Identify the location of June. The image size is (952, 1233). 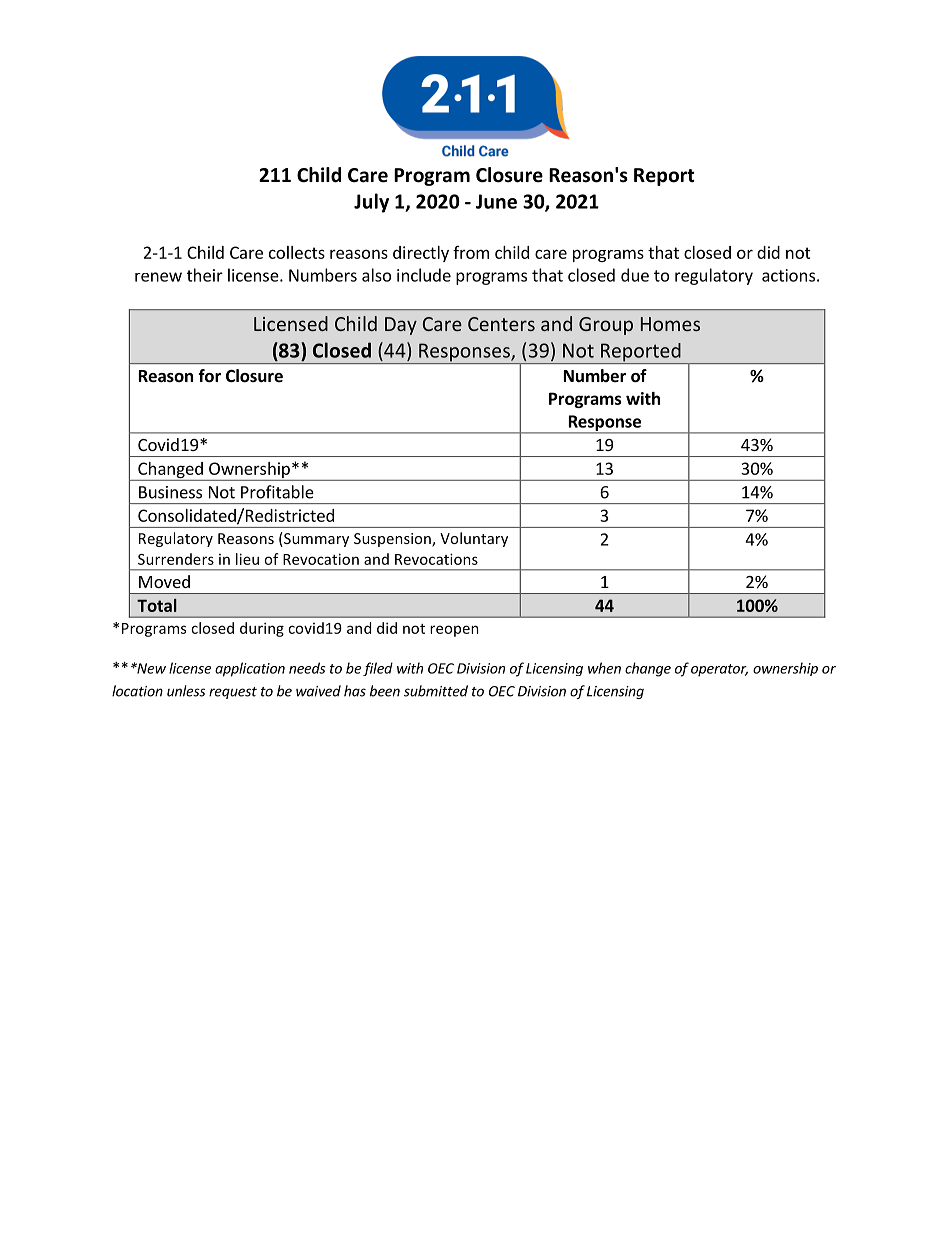
(496, 201).
